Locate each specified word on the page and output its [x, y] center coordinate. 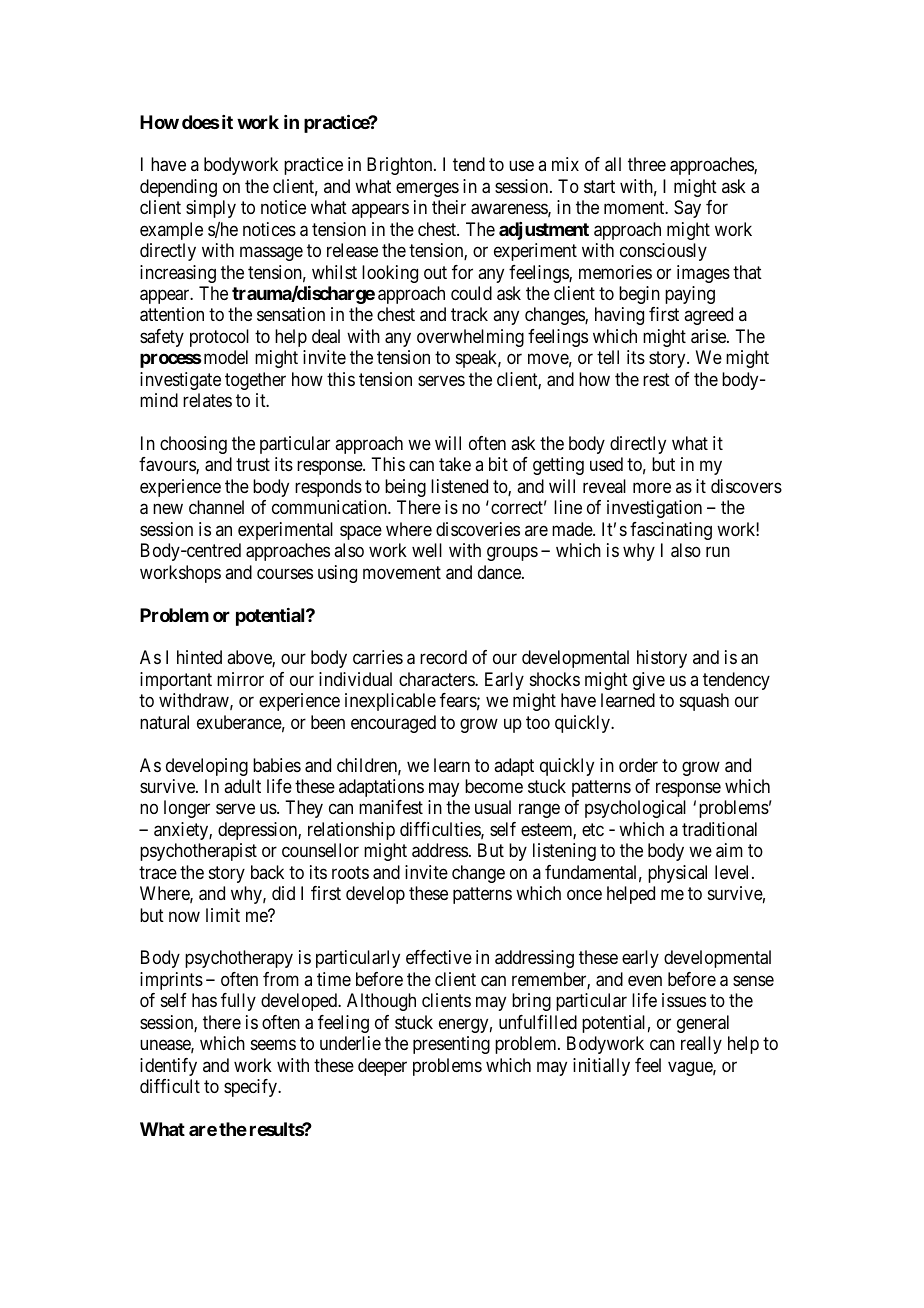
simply [211, 209]
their [449, 207]
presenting [451, 1045]
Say [687, 209]
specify [251, 1088]
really [701, 1045]
